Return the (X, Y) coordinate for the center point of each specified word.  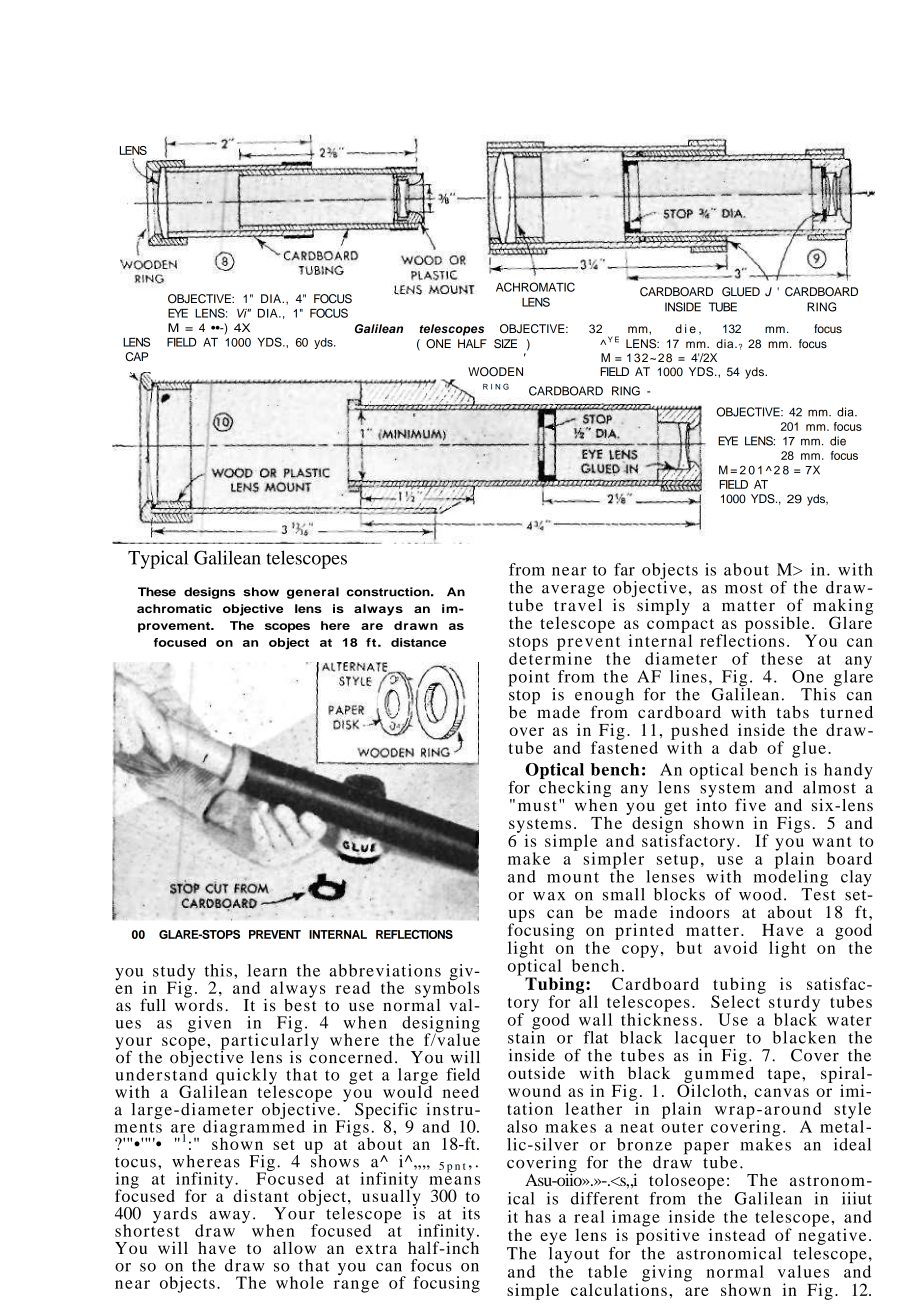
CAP (136, 357)
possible (777, 625)
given (209, 1024)
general (313, 593)
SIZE (505, 344)
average (573, 592)
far (624, 569)
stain (526, 1036)
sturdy (794, 1004)
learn (267, 970)
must (537, 806)
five (750, 805)
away (229, 1217)
